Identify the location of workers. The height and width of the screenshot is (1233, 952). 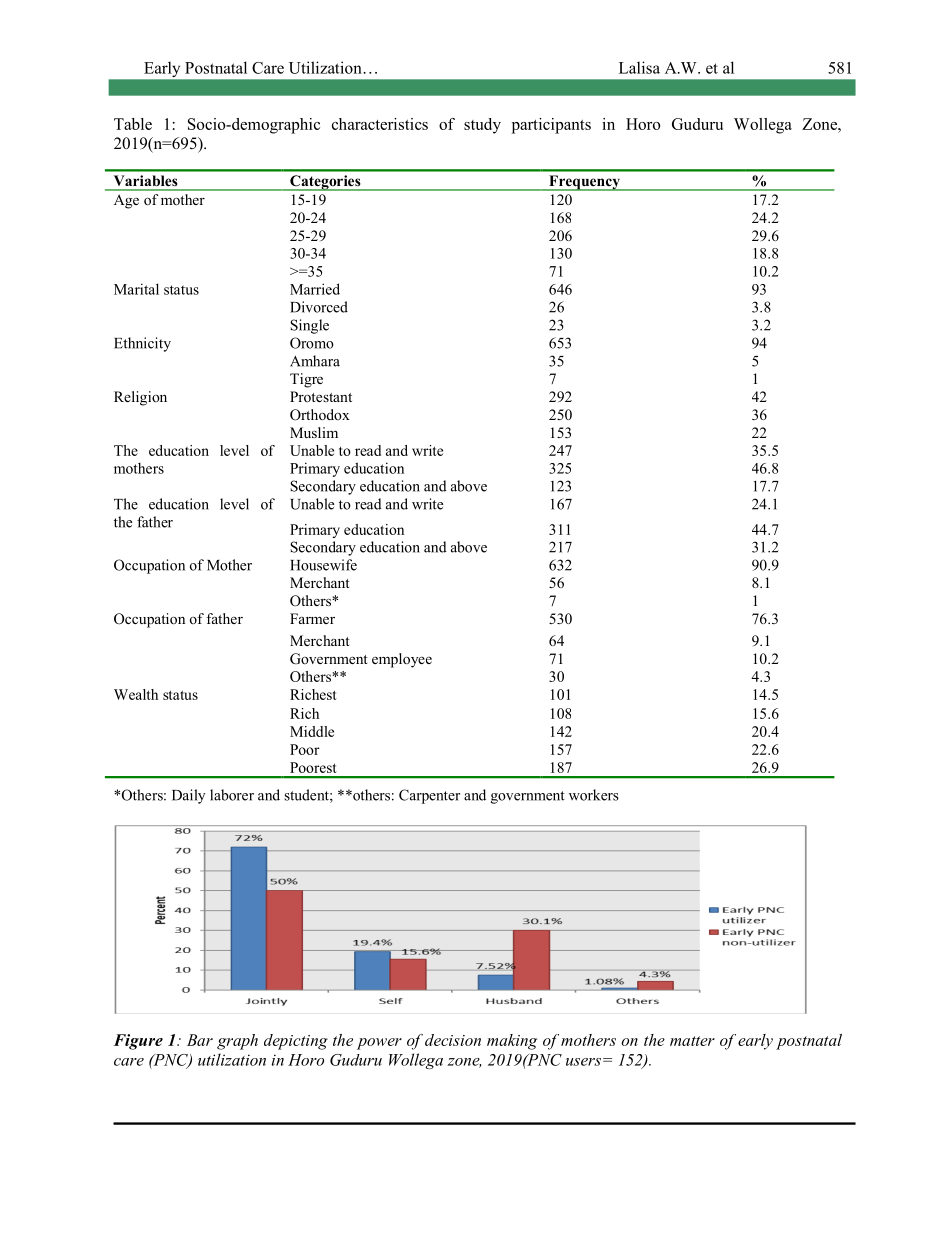
(594, 795).
